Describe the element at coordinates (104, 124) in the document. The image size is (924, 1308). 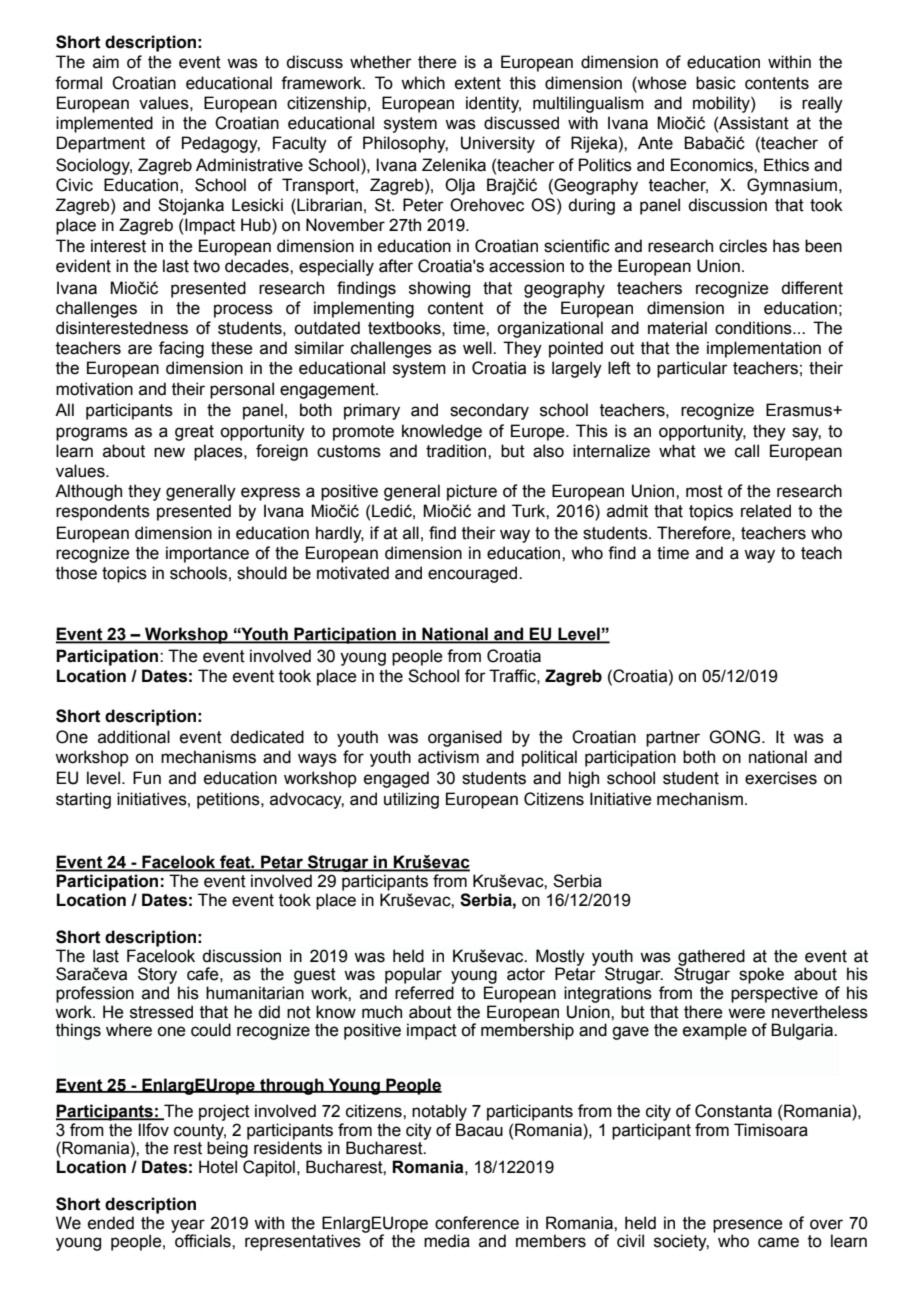
I see `implemented` at that location.
